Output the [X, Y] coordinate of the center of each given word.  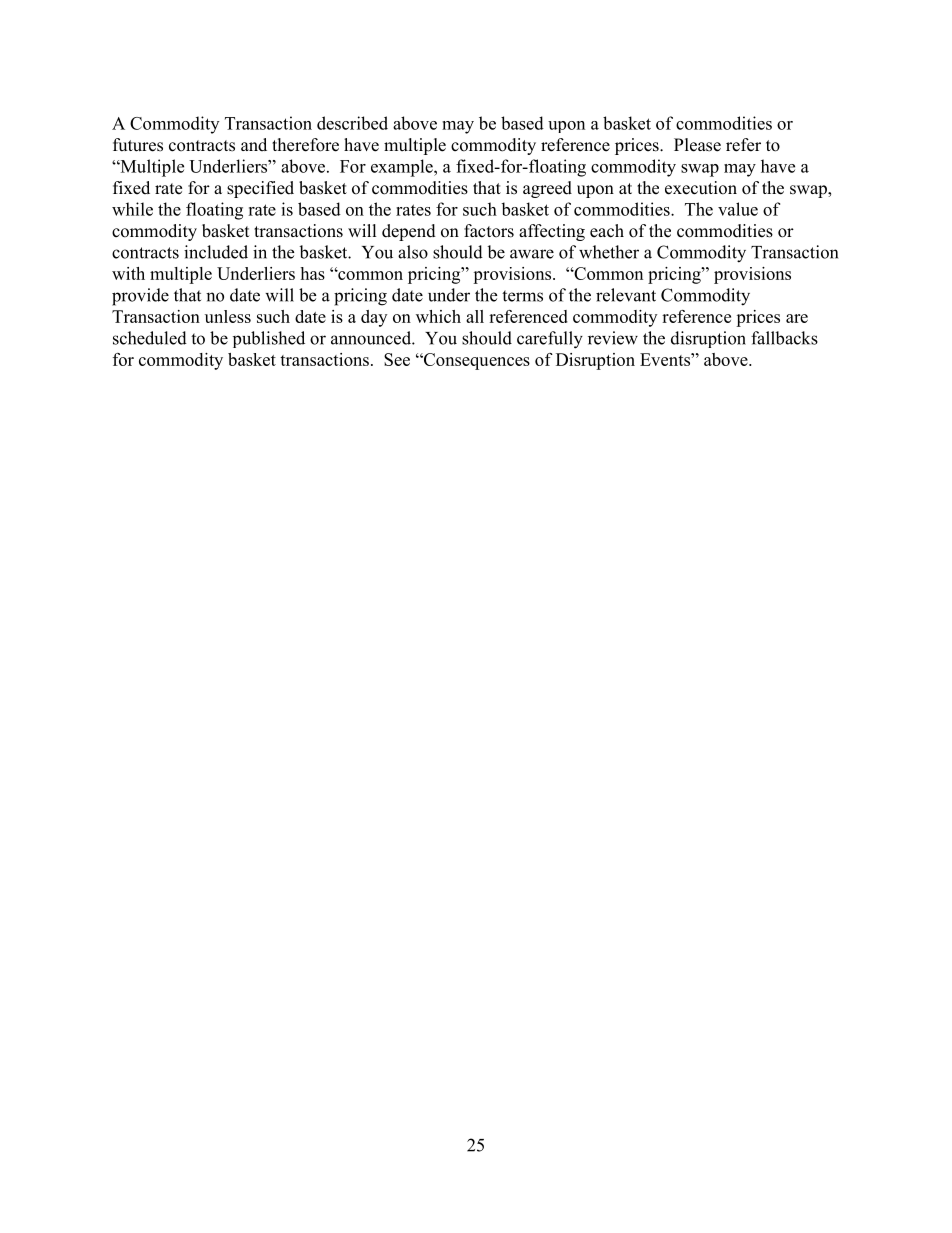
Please [697, 145]
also [413, 252]
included [216, 252]
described [352, 123]
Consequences [476, 361]
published [269, 339]
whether [609, 252]
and [254, 144]
